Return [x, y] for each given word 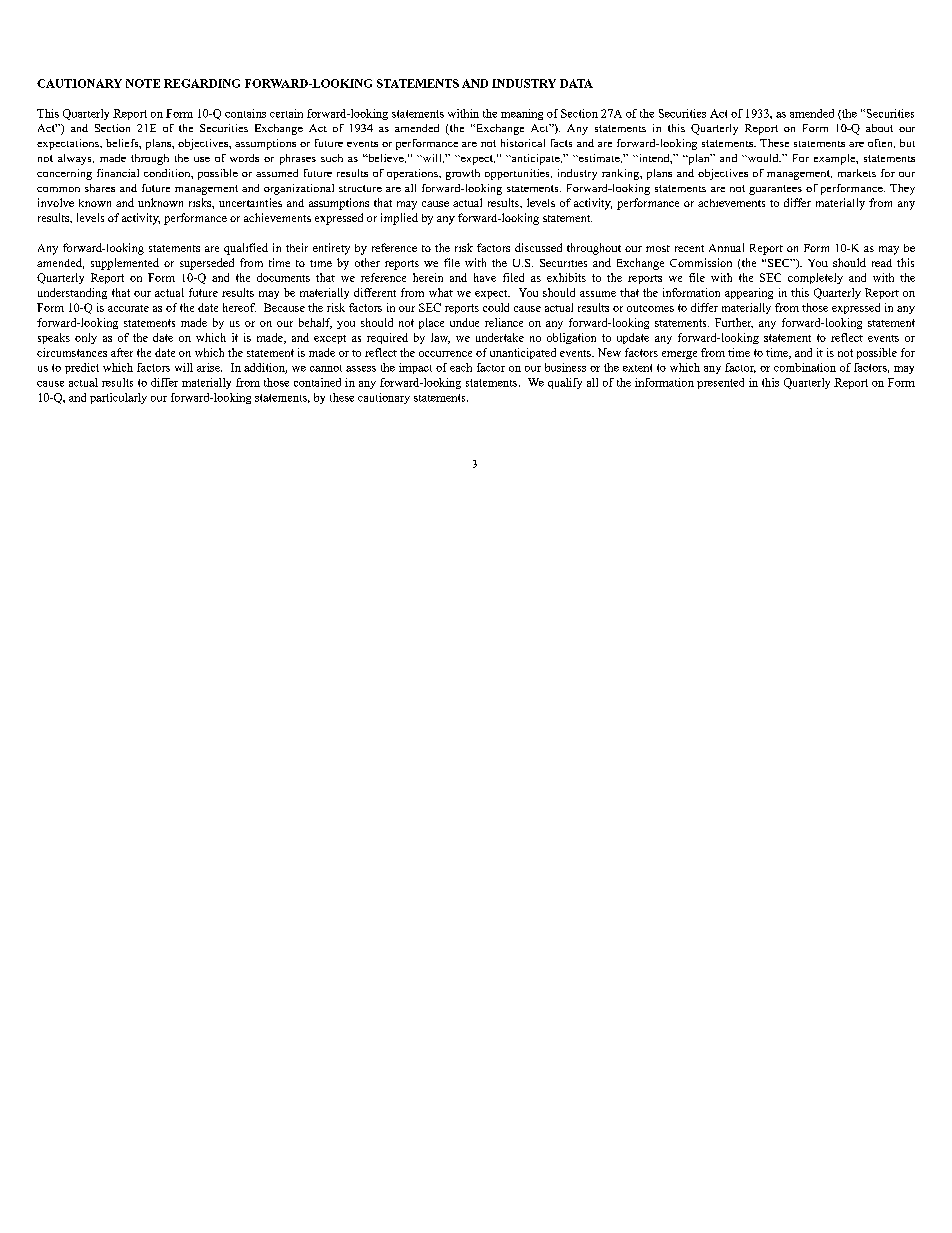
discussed [538, 247]
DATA [576, 83]
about [879, 128]
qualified [246, 249]
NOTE [143, 83]
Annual [726, 247]
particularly [118, 398]
